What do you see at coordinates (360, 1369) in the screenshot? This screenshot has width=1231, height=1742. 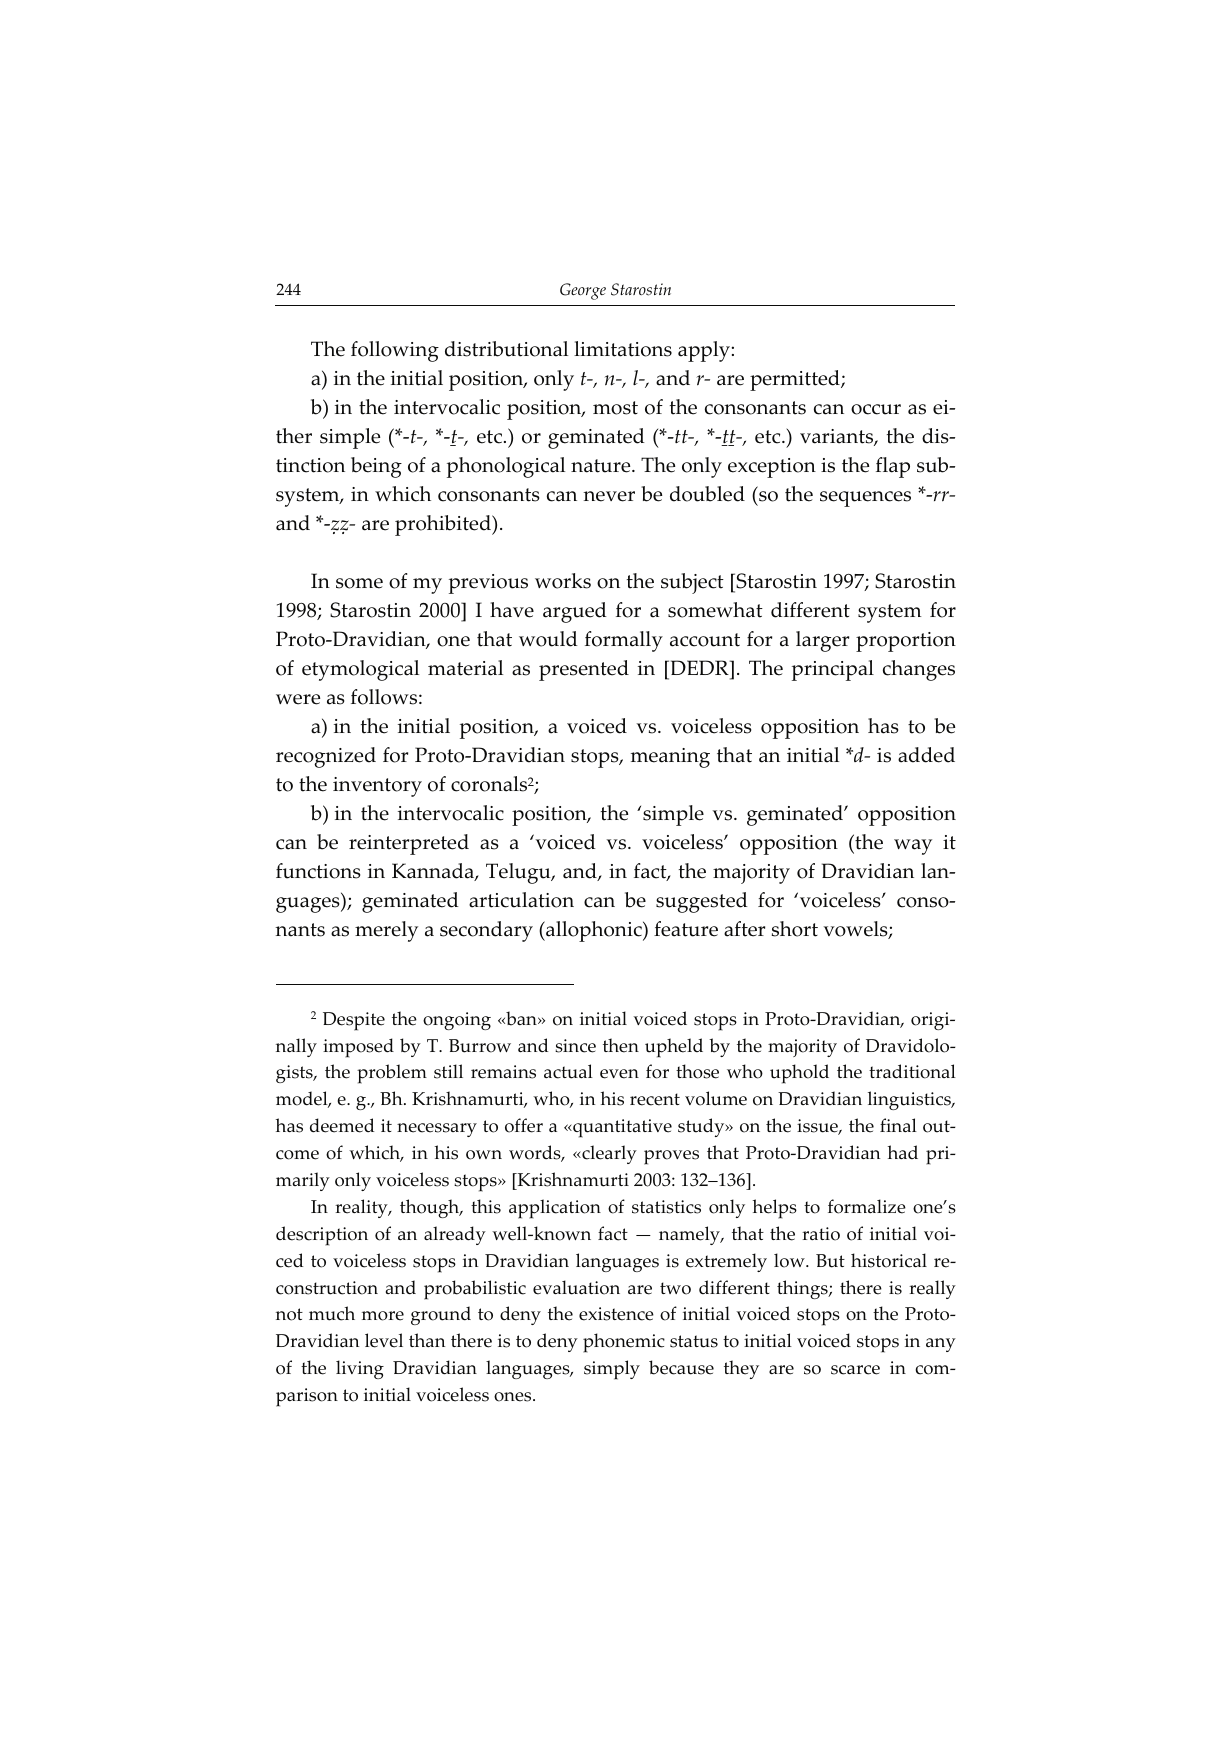 I see `living` at bounding box center [360, 1369].
